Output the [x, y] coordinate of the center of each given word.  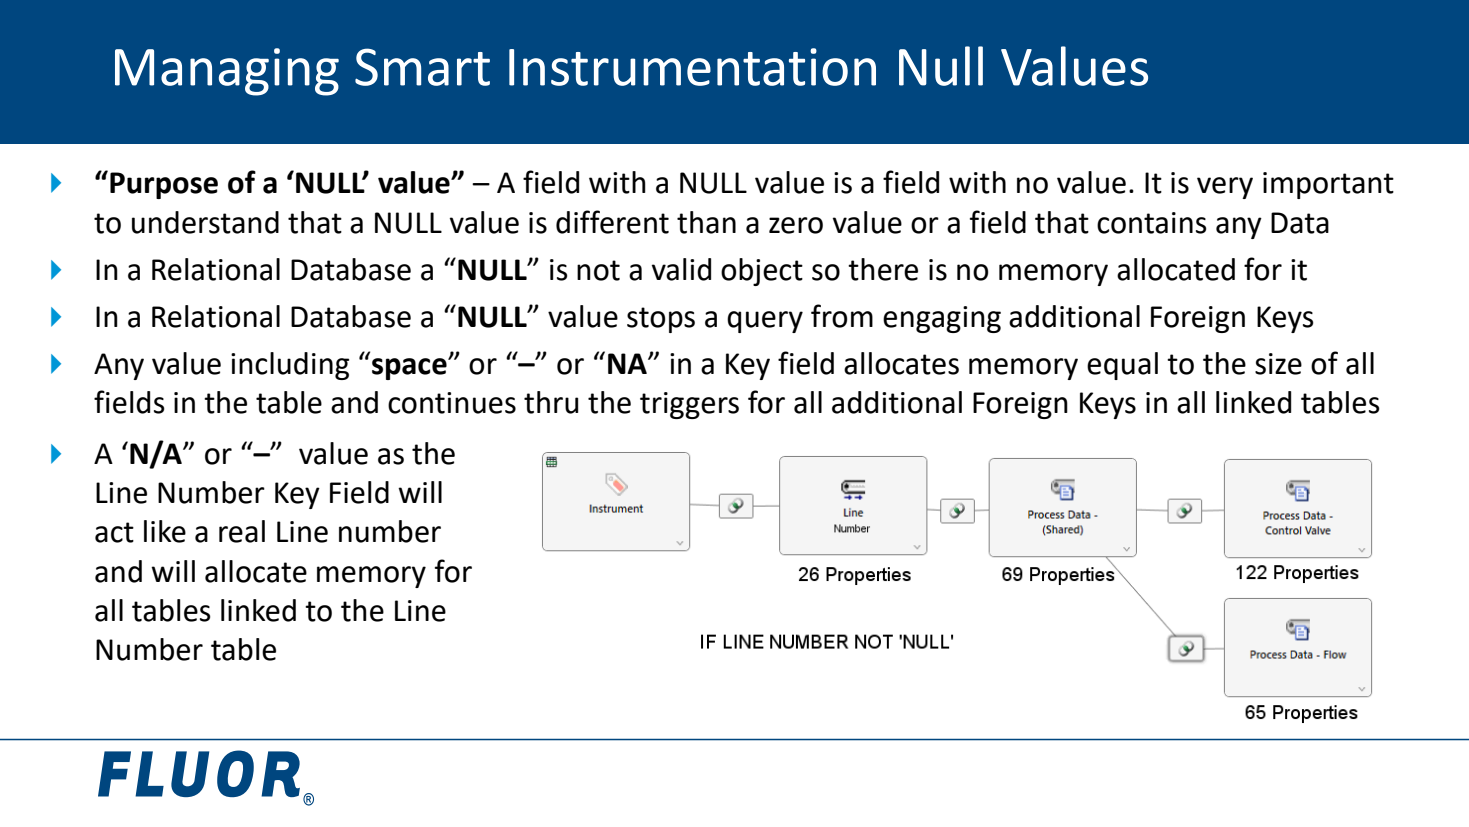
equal [1122, 366]
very [1225, 188]
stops [661, 320]
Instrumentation [692, 67]
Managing [227, 72]
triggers [689, 405]
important [1328, 185]
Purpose [164, 185]
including [290, 366]
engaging [942, 319]
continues [452, 403]
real [242, 531]
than [706, 222]
